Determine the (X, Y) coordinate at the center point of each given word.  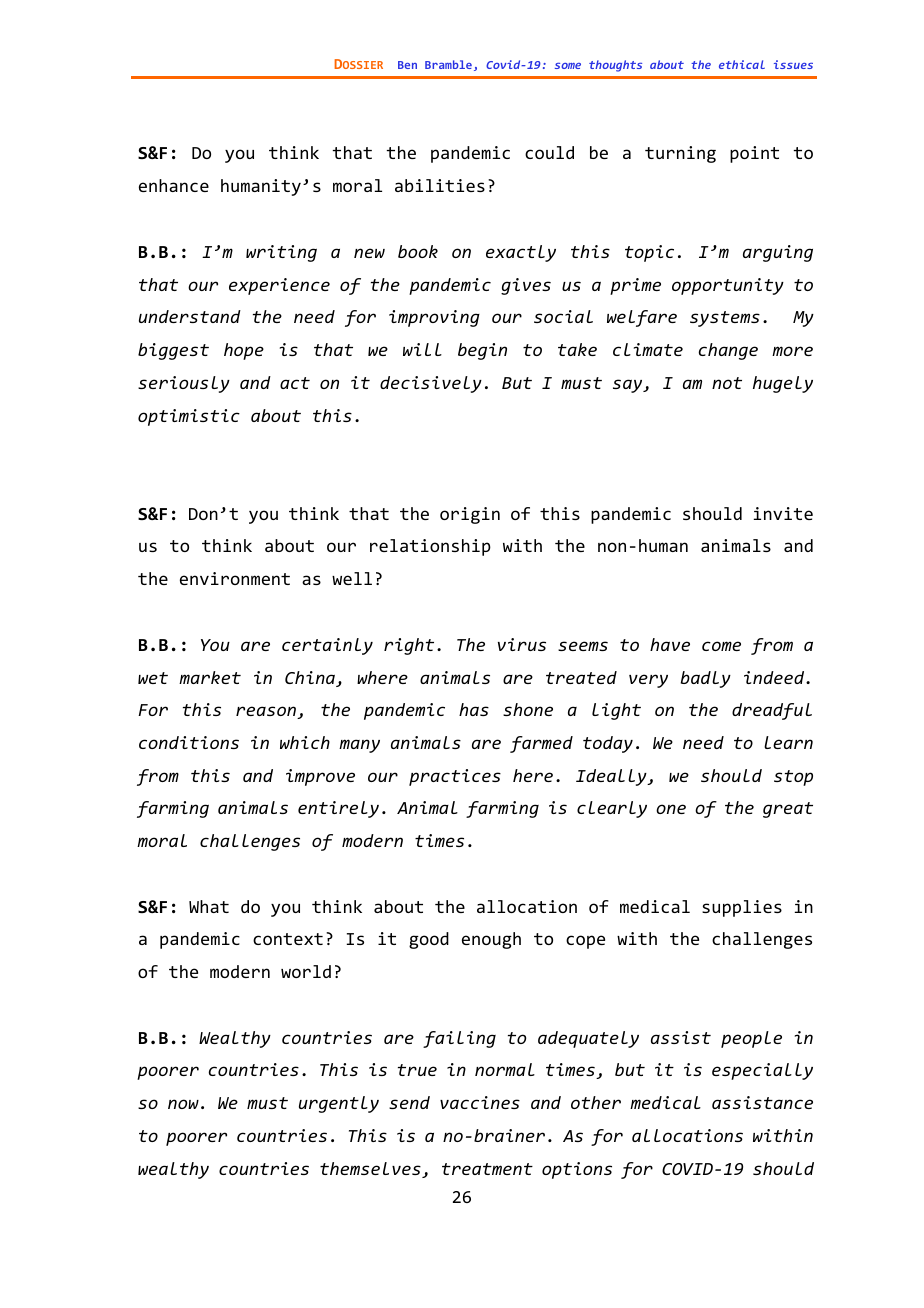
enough (491, 940)
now (183, 1104)
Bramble (448, 64)
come (721, 646)
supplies (742, 908)
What (209, 906)
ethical (742, 64)
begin (482, 351)
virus (522, 644)
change (728, 351)
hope (244, 351)
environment (235, 578)
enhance (174, 185)
